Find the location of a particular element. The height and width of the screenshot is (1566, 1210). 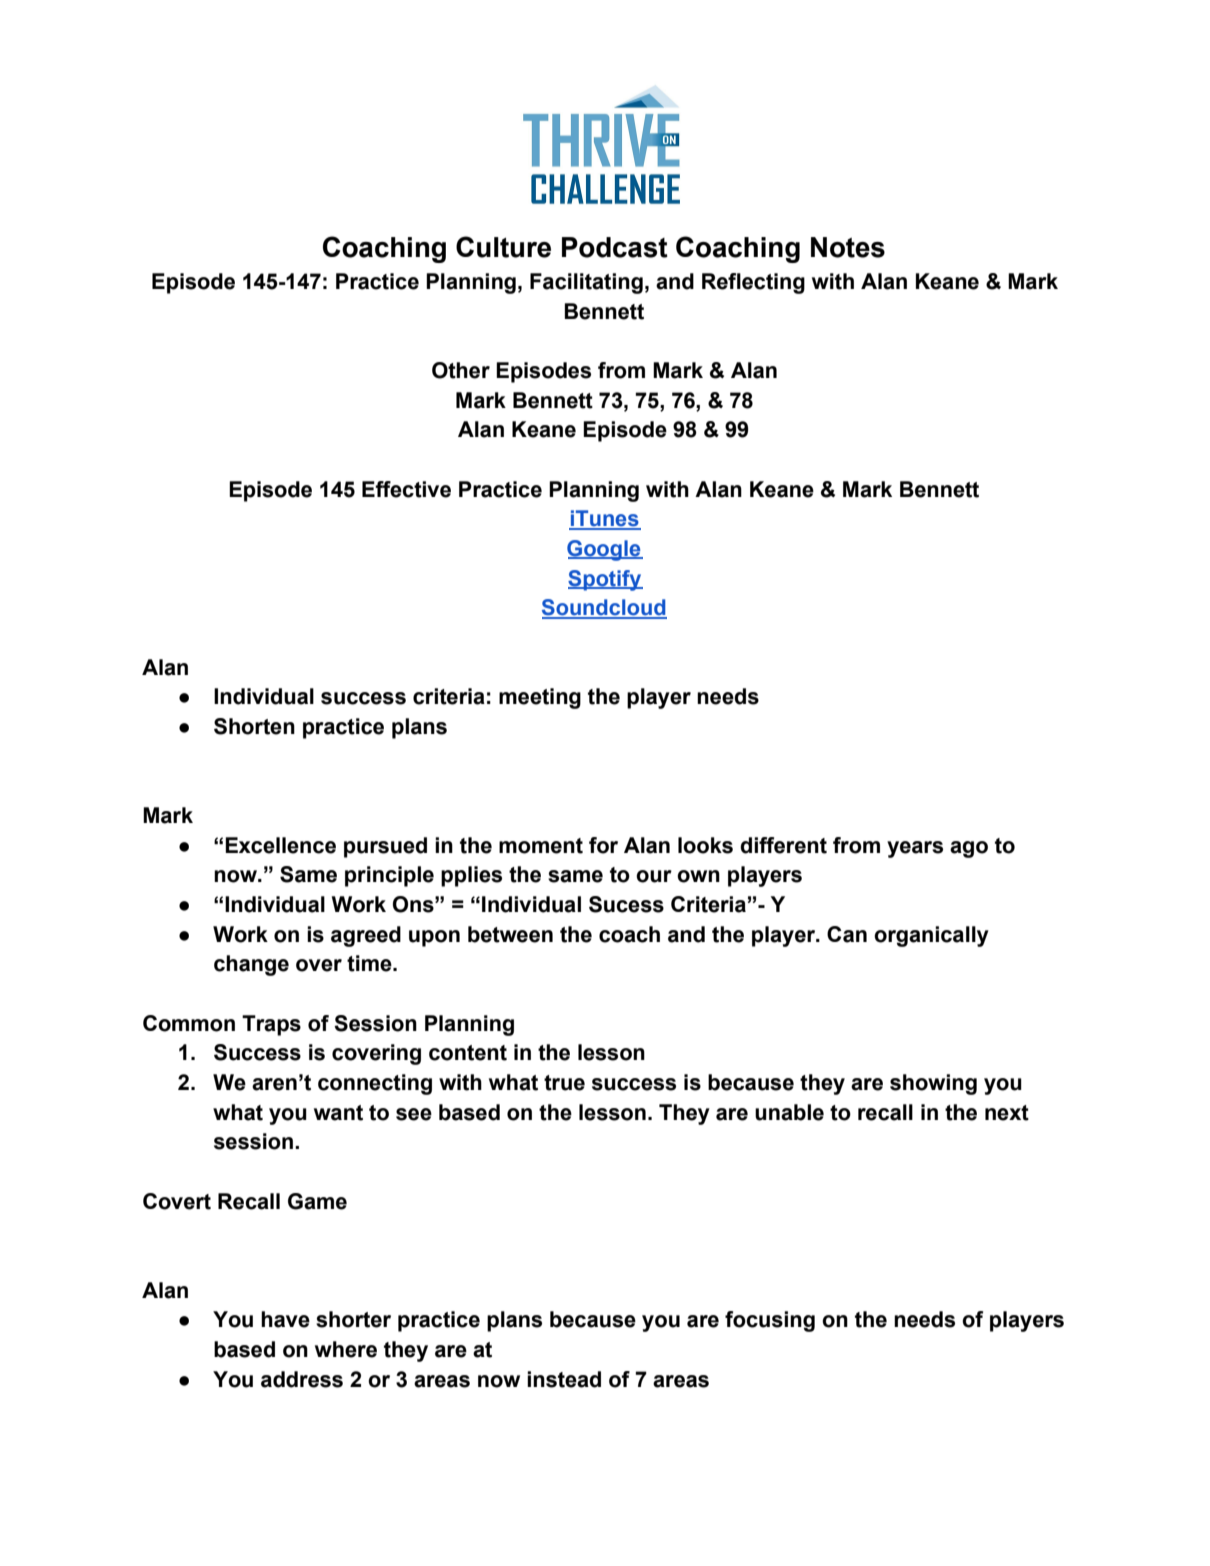

Facilitating is located at coordinates (586, 283).
